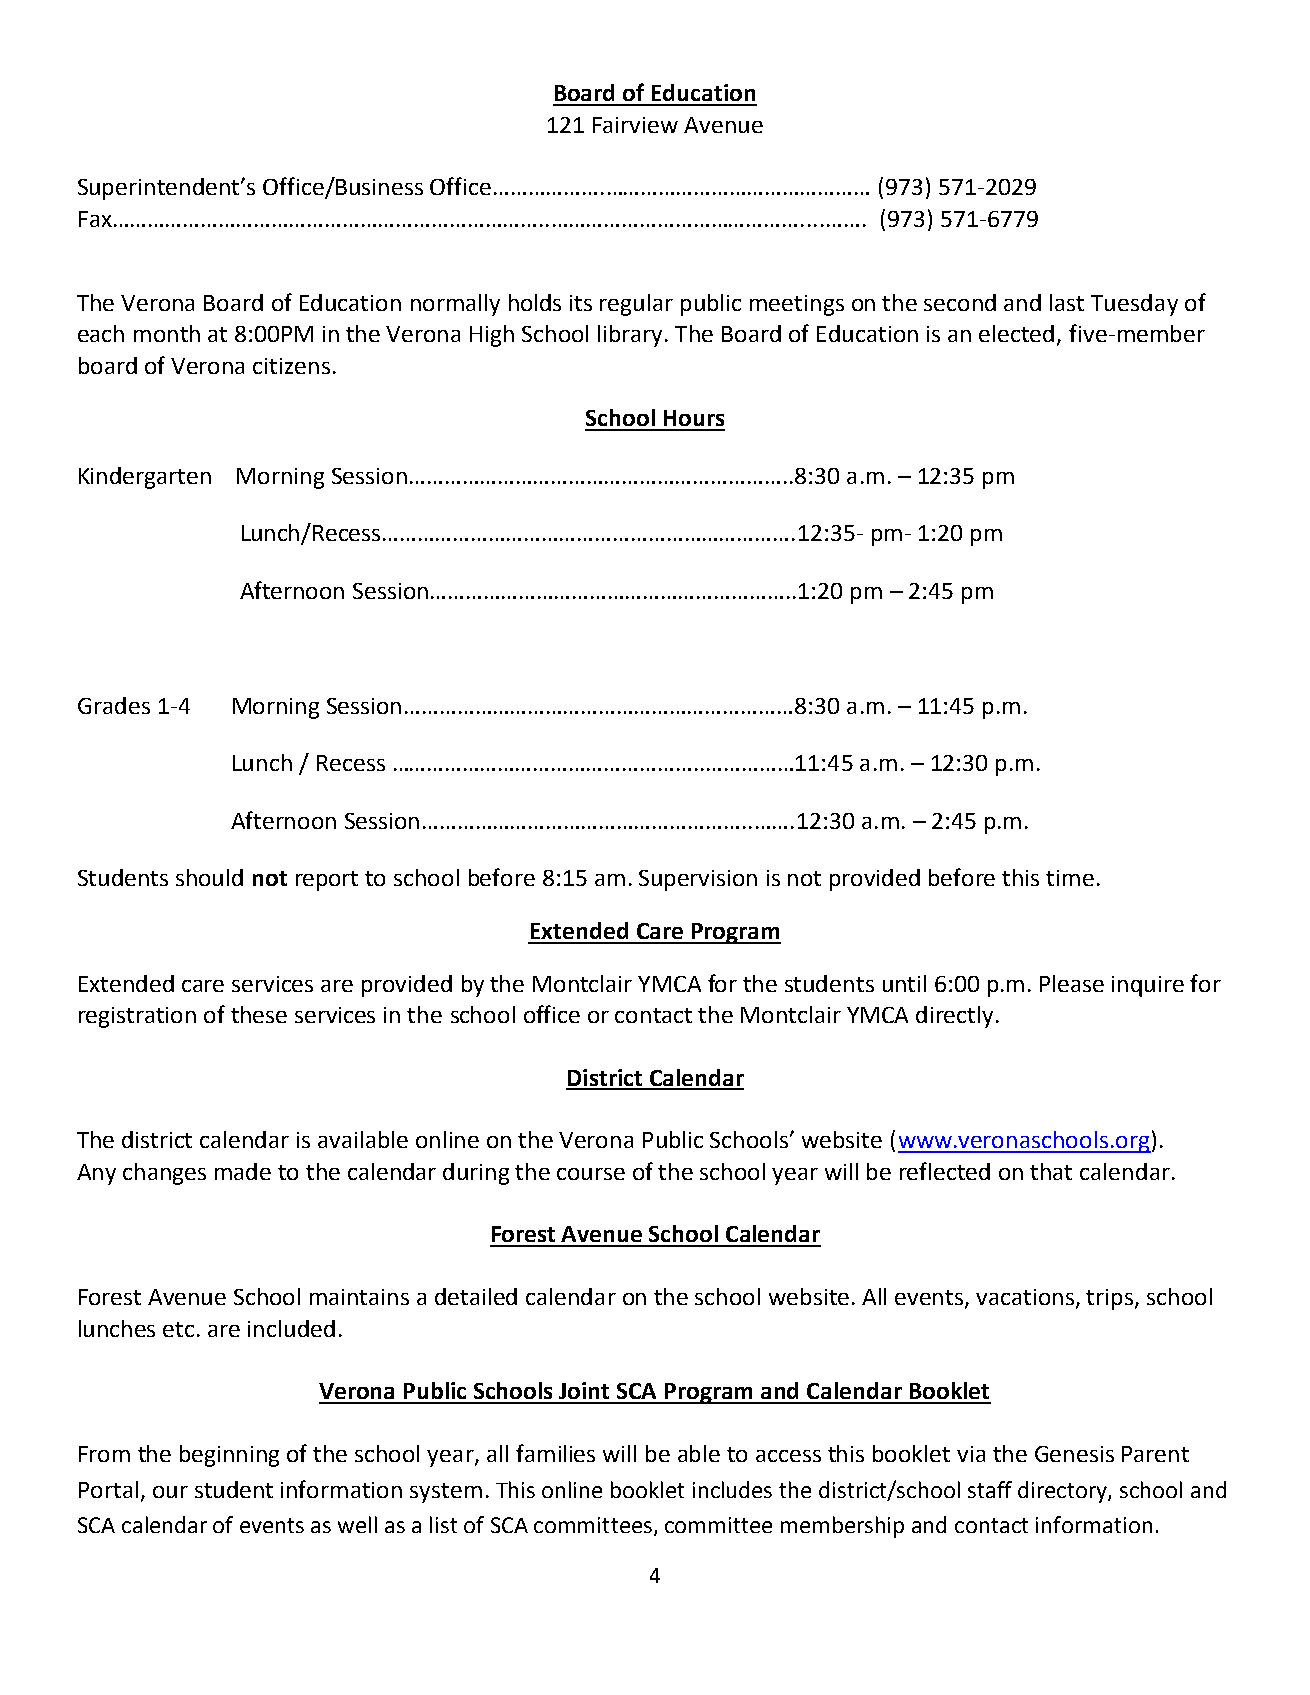 This page has height=1695, width=1310. What do you see at coordinates (698, 880) in the page?
I see `Supervision` at bounding box center [698, 880].
